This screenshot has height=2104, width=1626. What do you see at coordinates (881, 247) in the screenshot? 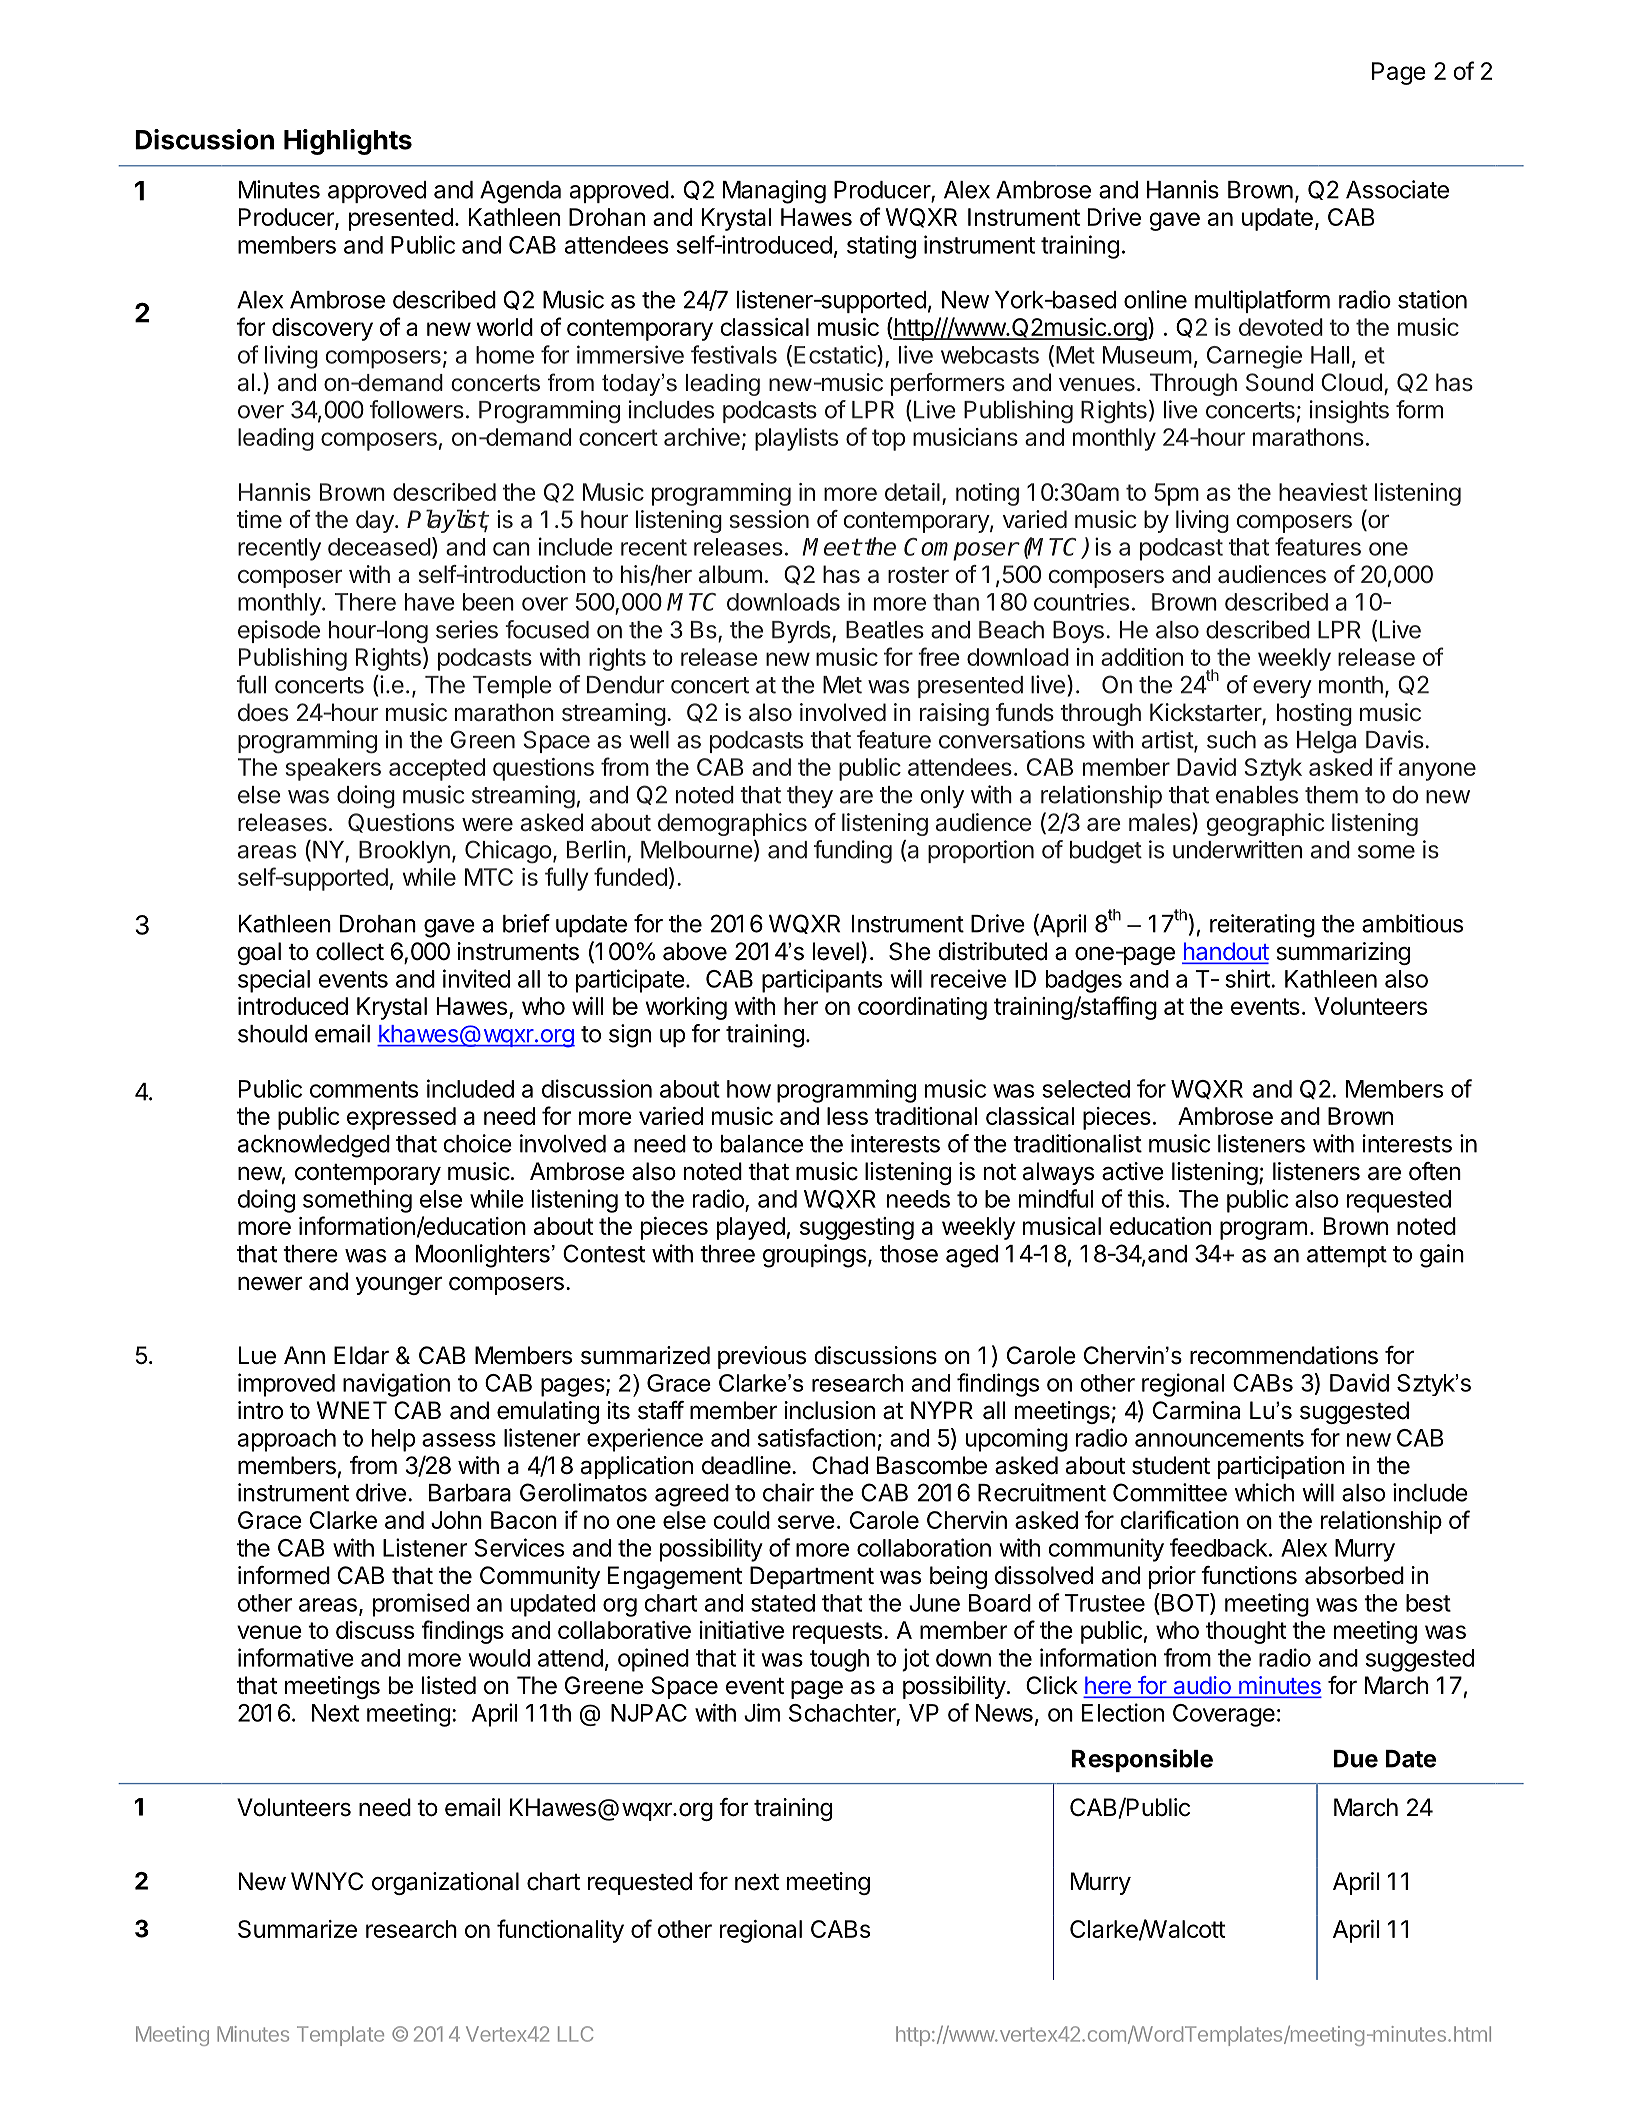
I see `stating` at bounding box center [881, 247].
